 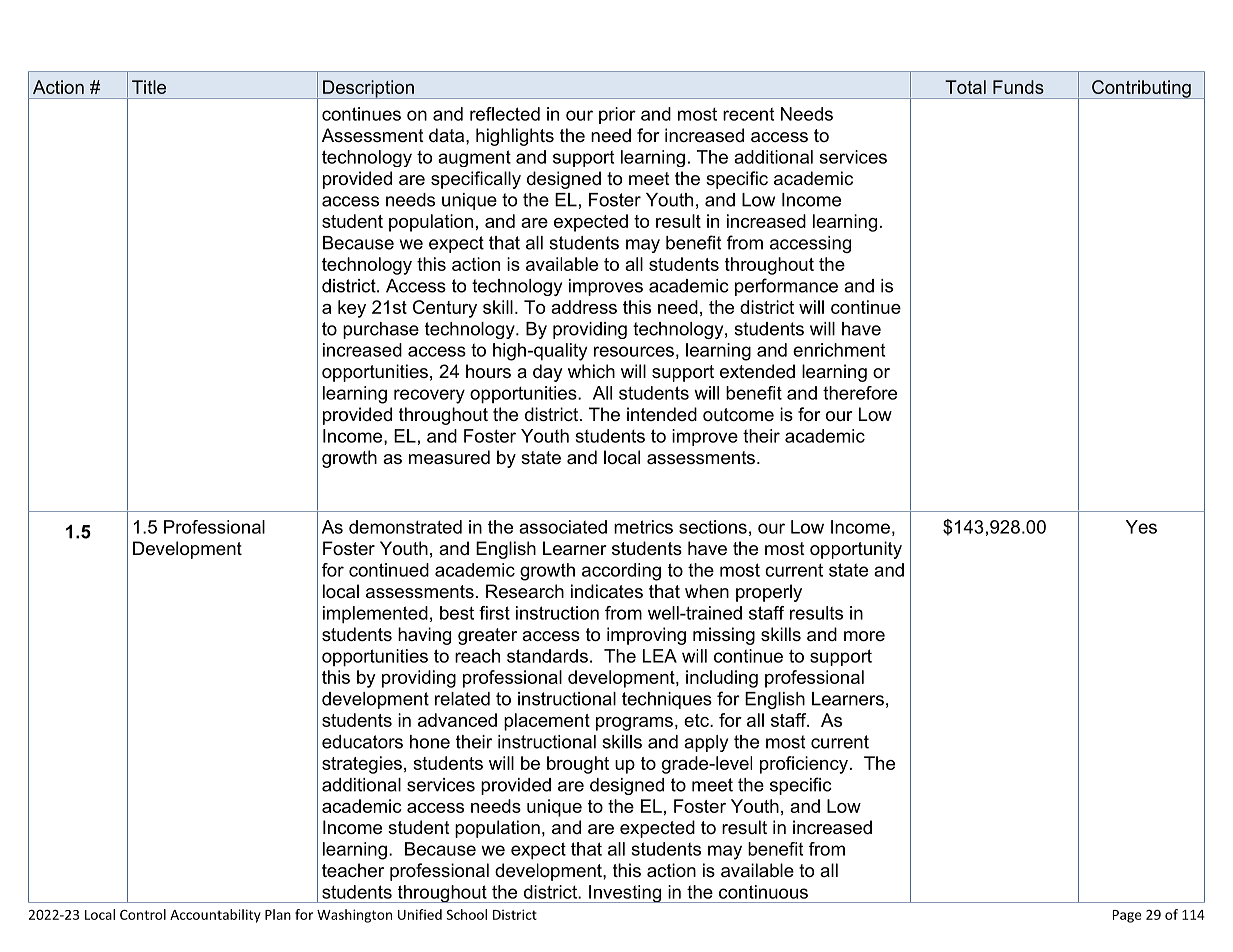 I want to click on Plan, so click(x=278, y=914).
